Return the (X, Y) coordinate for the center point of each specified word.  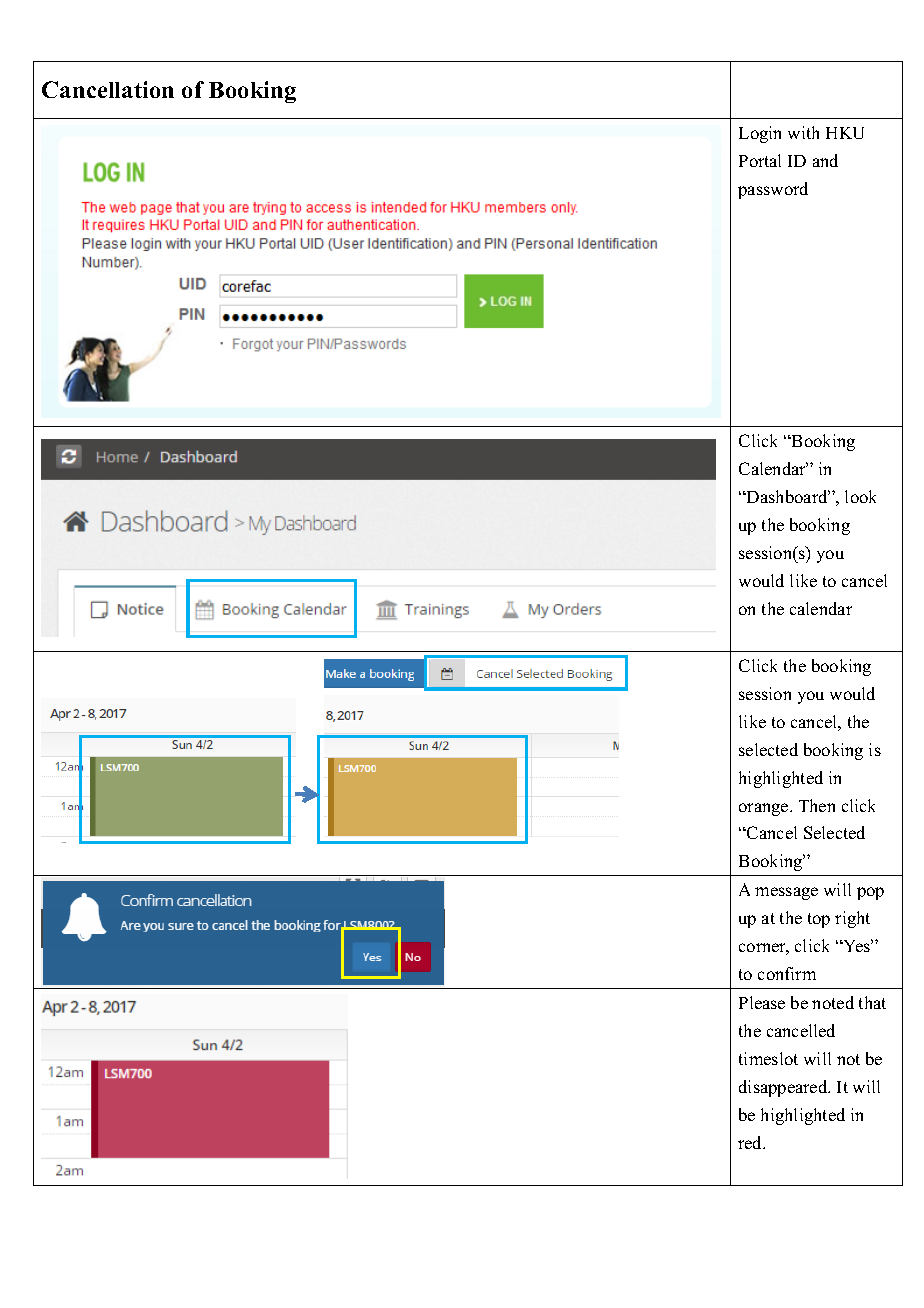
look (860, 496)
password (773, 190)
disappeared (784, 1088)
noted (833, 1002)
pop (870, 893)
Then (817, 805)
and (825, 160)
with (803, 132)
